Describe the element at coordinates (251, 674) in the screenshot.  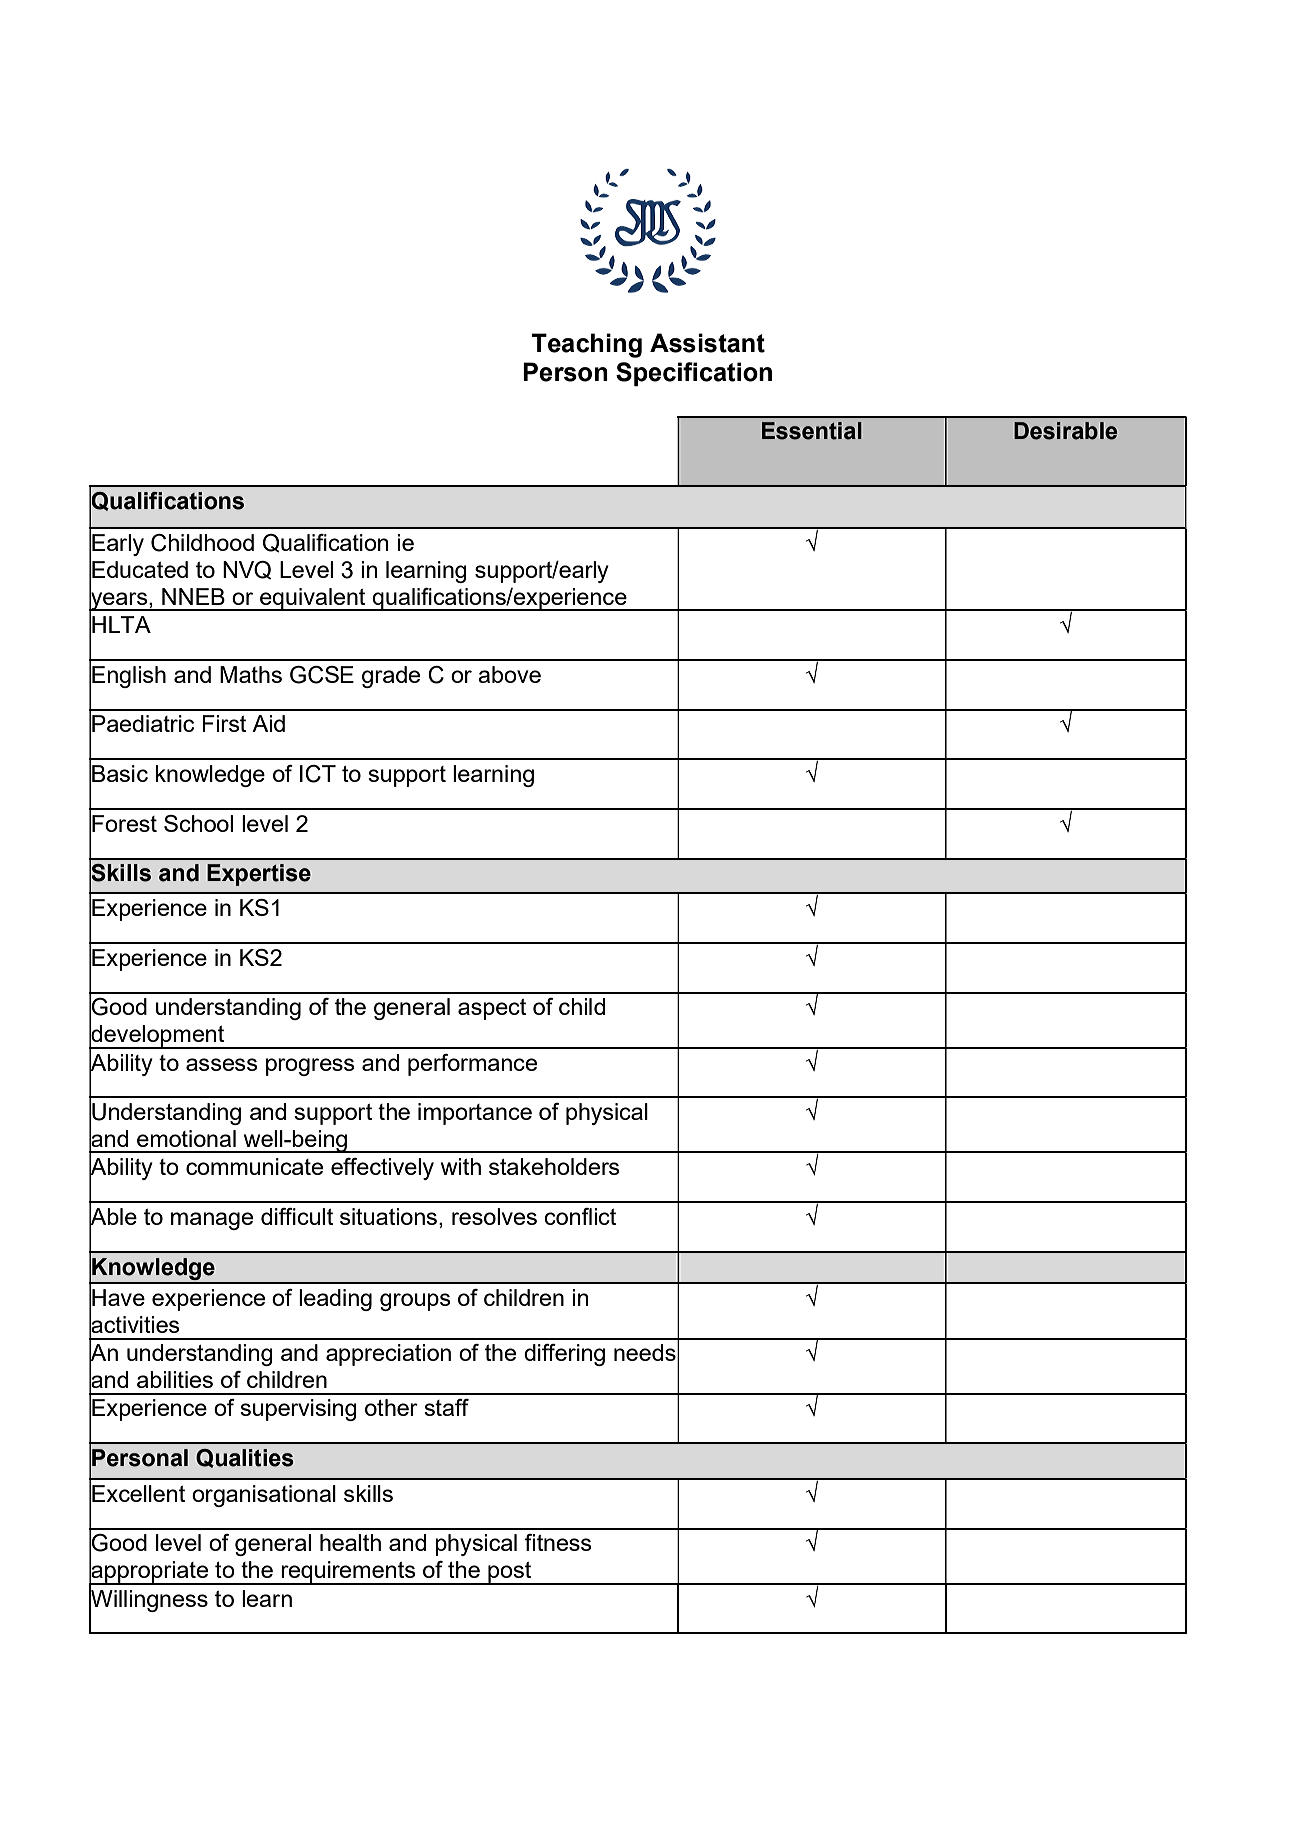
I see `Maths` at that location.
